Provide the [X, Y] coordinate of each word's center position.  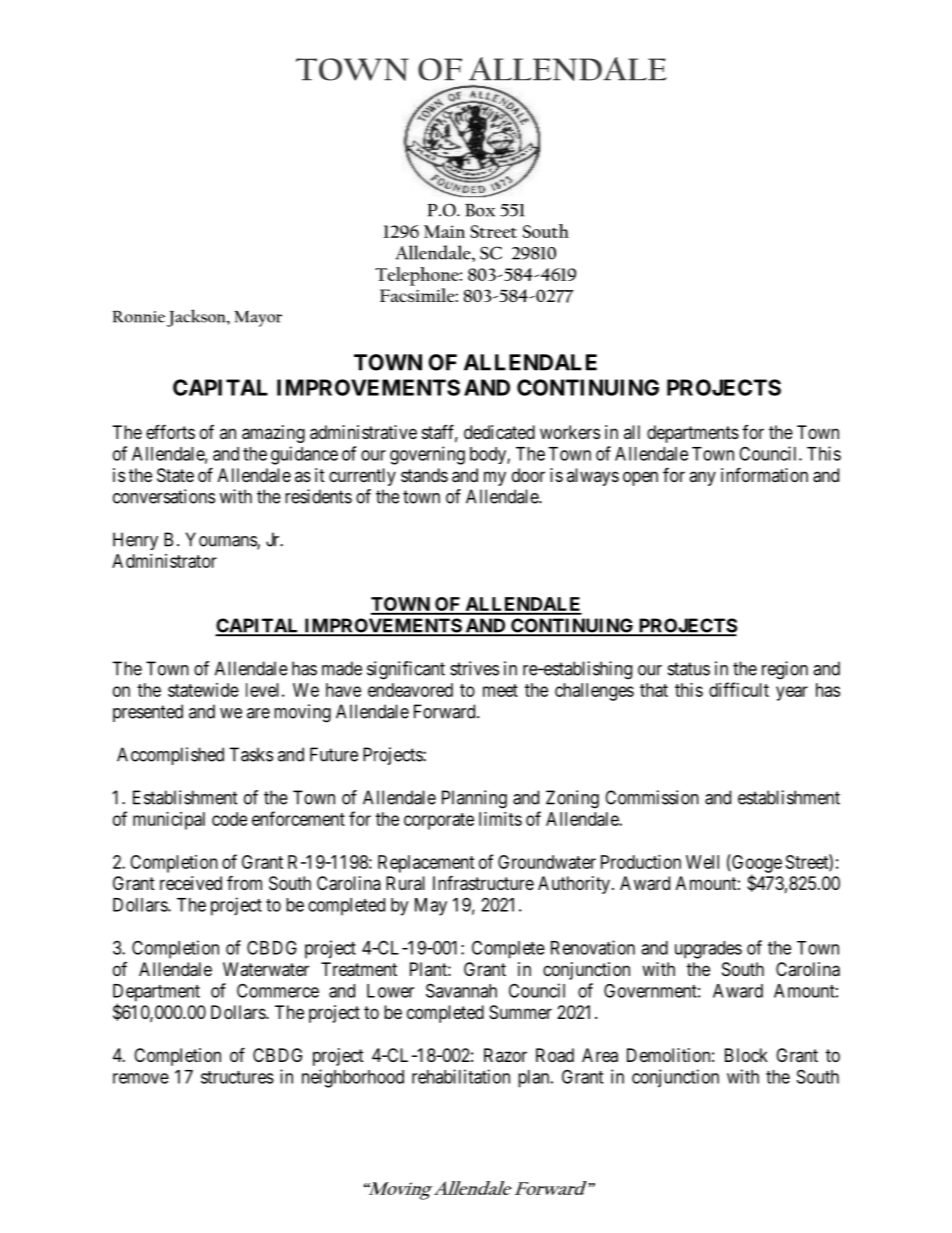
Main [444, 231]
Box [480, 210]
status [689, 669]
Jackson [197, 318]
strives [474, 668]
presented [148, 713]
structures [237, 1077]
